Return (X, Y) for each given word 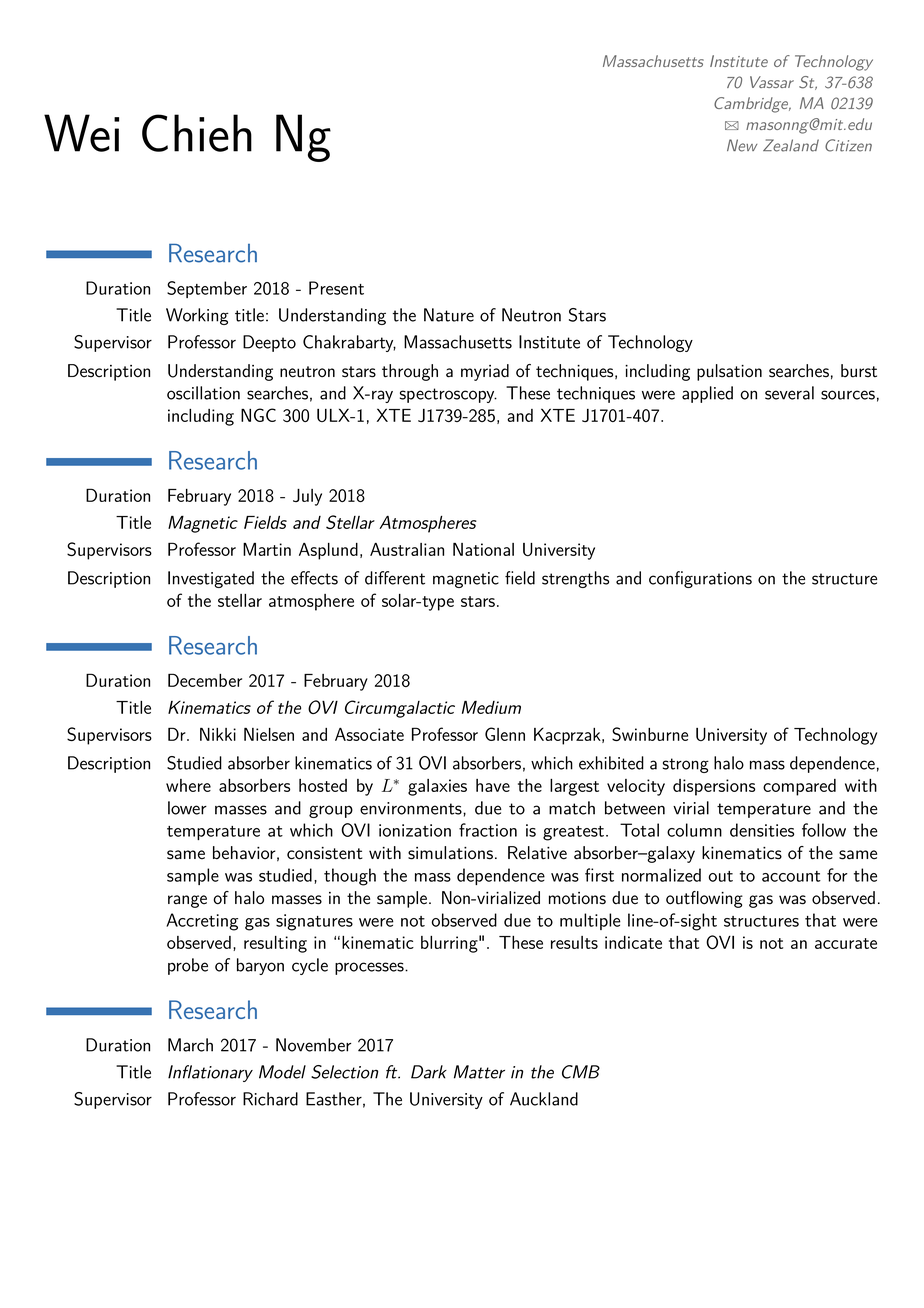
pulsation (729, 372)
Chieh (197, 133)
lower (187, 808)
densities (762, 830)
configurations (700, 579)
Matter (479, 1072)
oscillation (203, 393)
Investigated (211, 579)
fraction (488, 830)
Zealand (791, 145)
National (483, 549)
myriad (485, 372)
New (742, 145)
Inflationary (210, 1073)
